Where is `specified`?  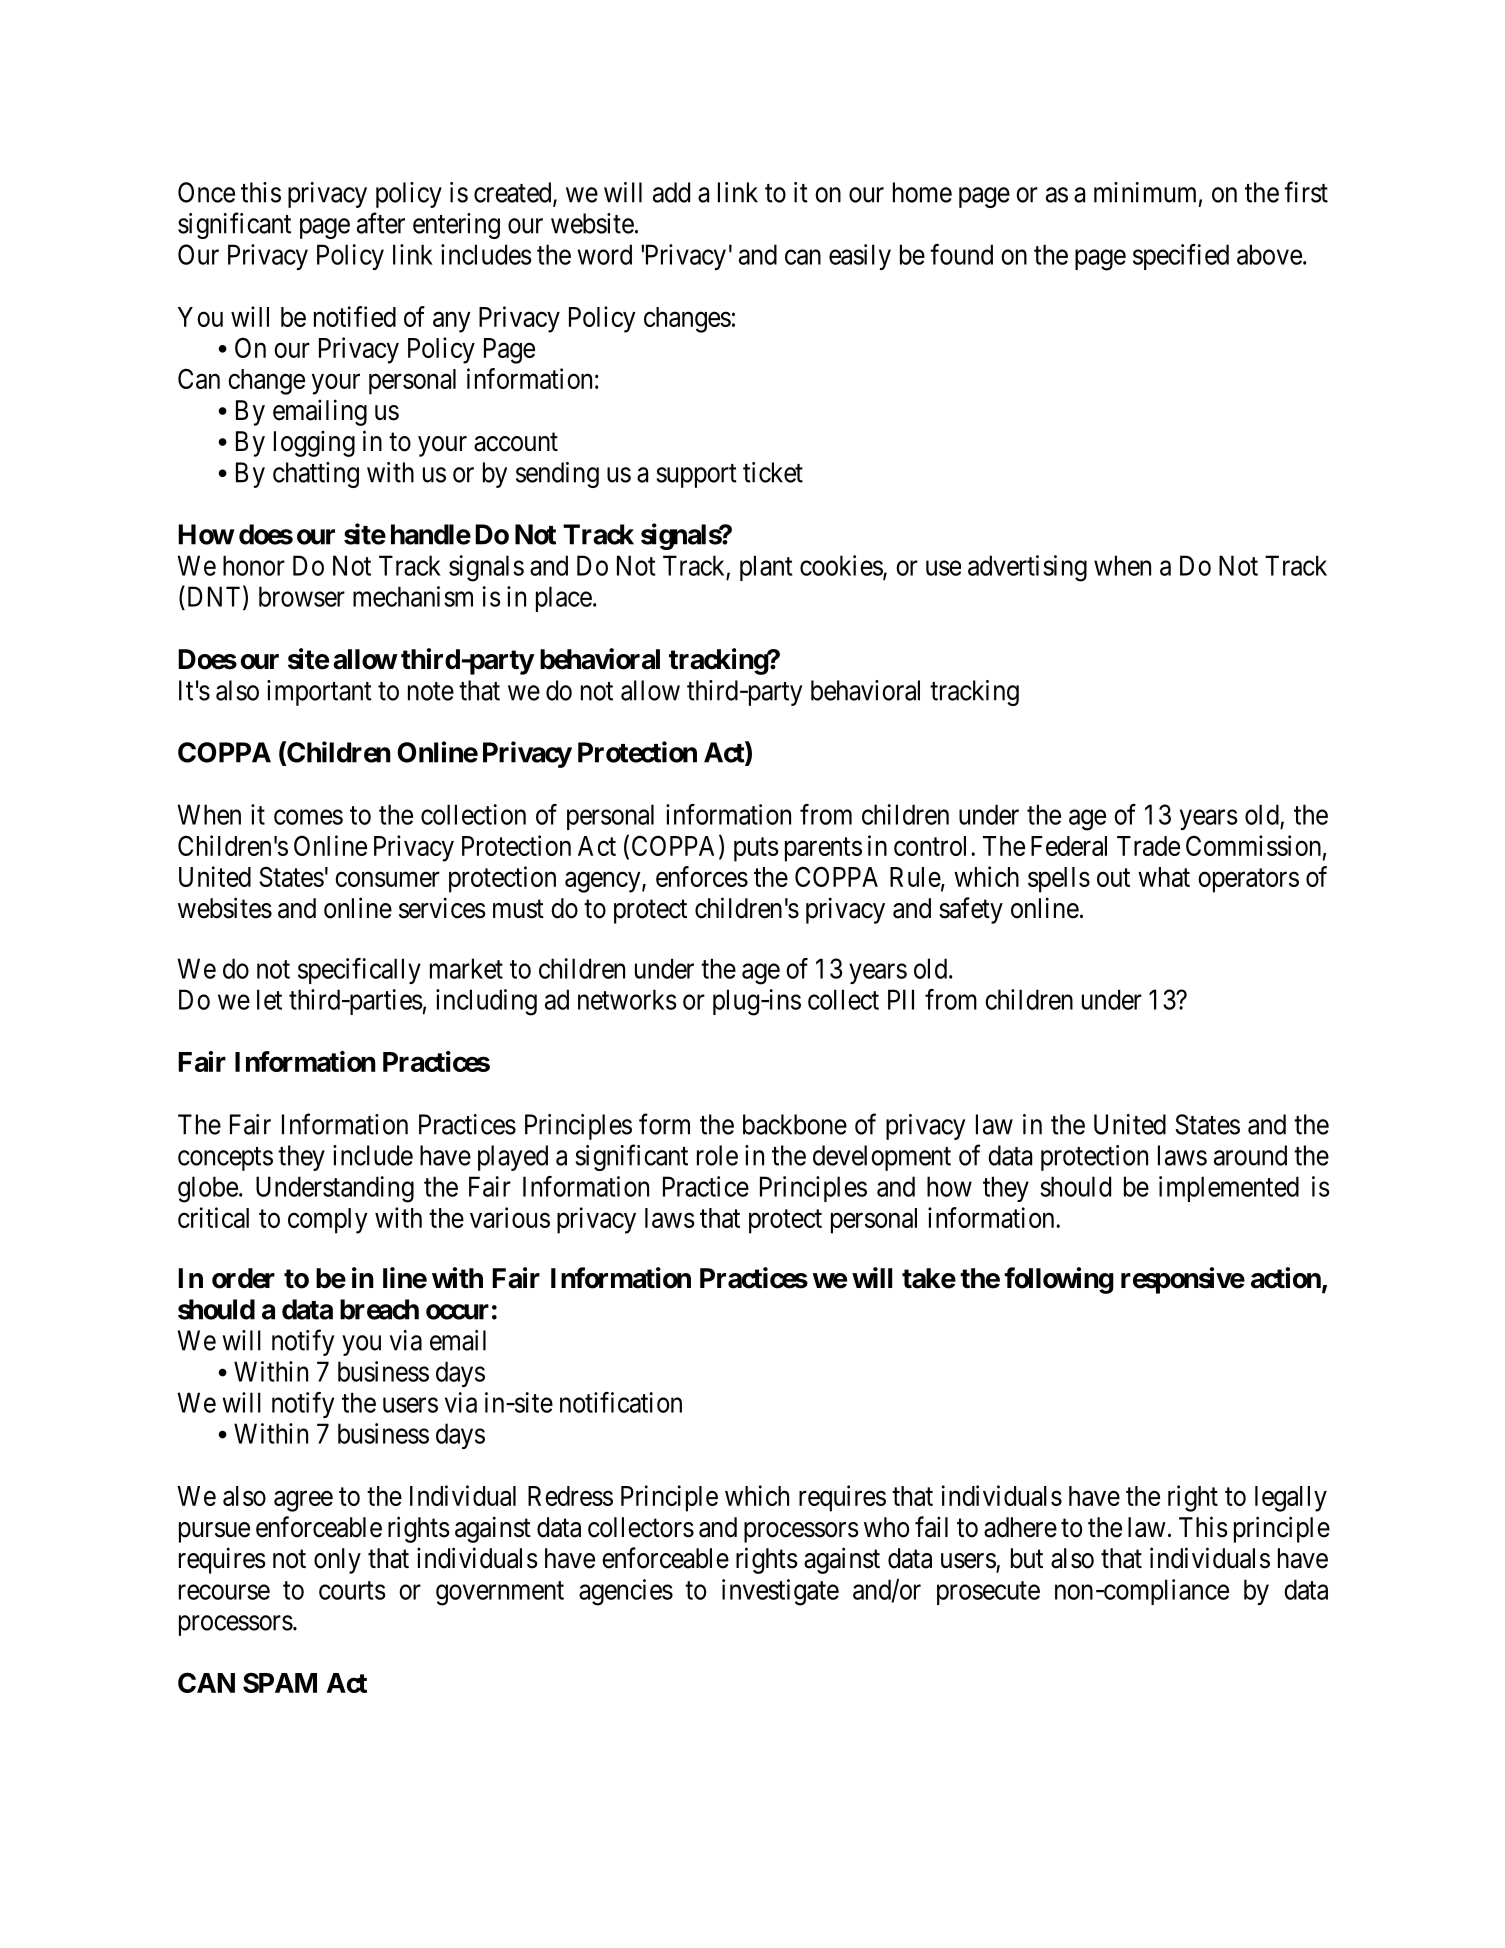 specified is located at coordinates (1181, 257).
